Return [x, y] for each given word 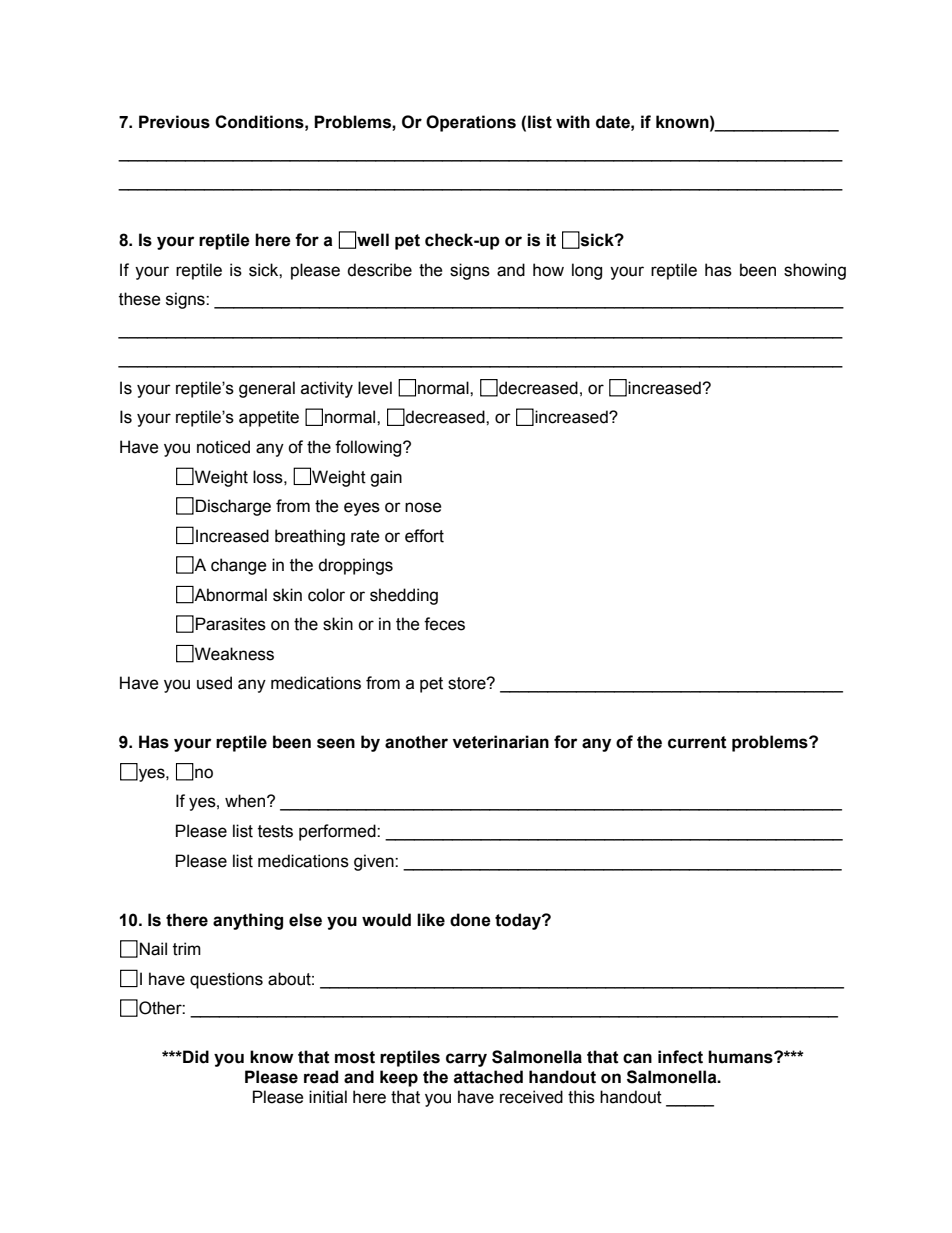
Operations [471, 123]
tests [275, 831]
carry [466, 1060]
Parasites [231, 624]
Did [195, 1057]
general [267, 389]
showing [815, 271]
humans [741, 1057]
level [375, 388]
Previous [174, 122]
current [697, 742]
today [519, 921]
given [375, 862]
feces [444, 624]
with [573, 122]
